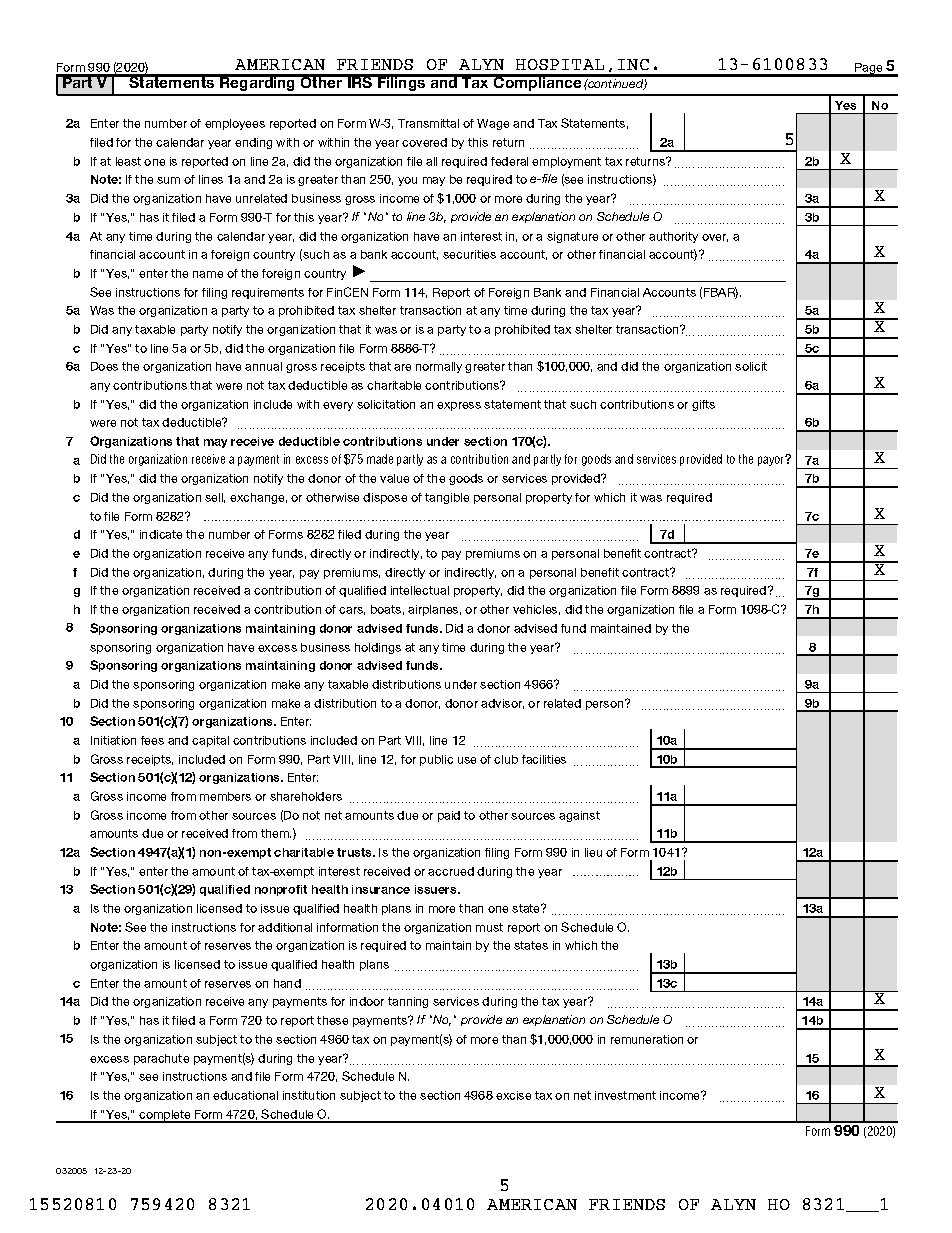 The image size is (952, 1233). Describe the element at coordinates (165, 1116) in the screenshot. I see `complete` at that location.
